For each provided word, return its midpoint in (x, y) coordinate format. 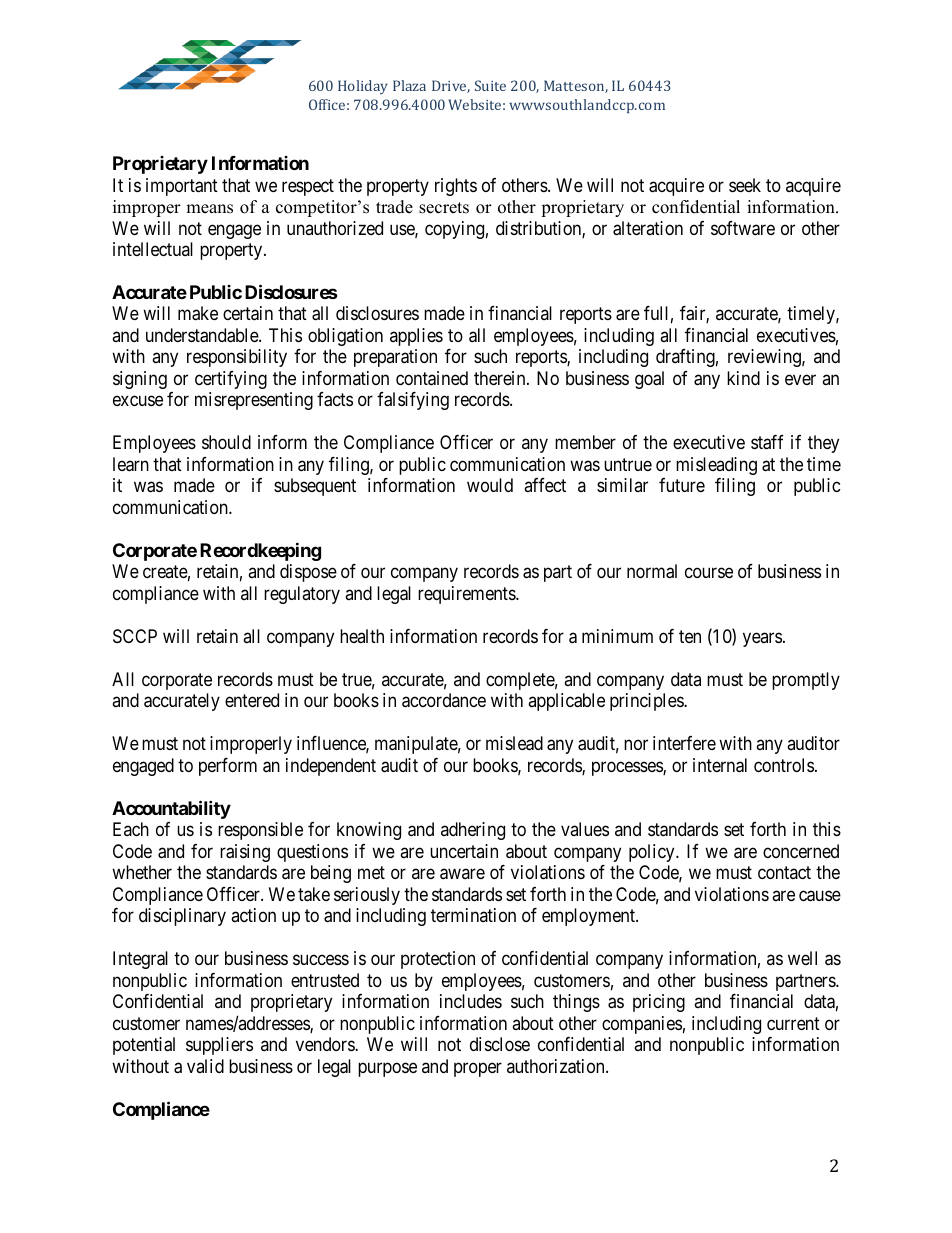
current (793, 1023)
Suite (490, 85)
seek (745, 185)
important (182, 187)
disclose (500, 1044)
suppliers (219, 1046)
